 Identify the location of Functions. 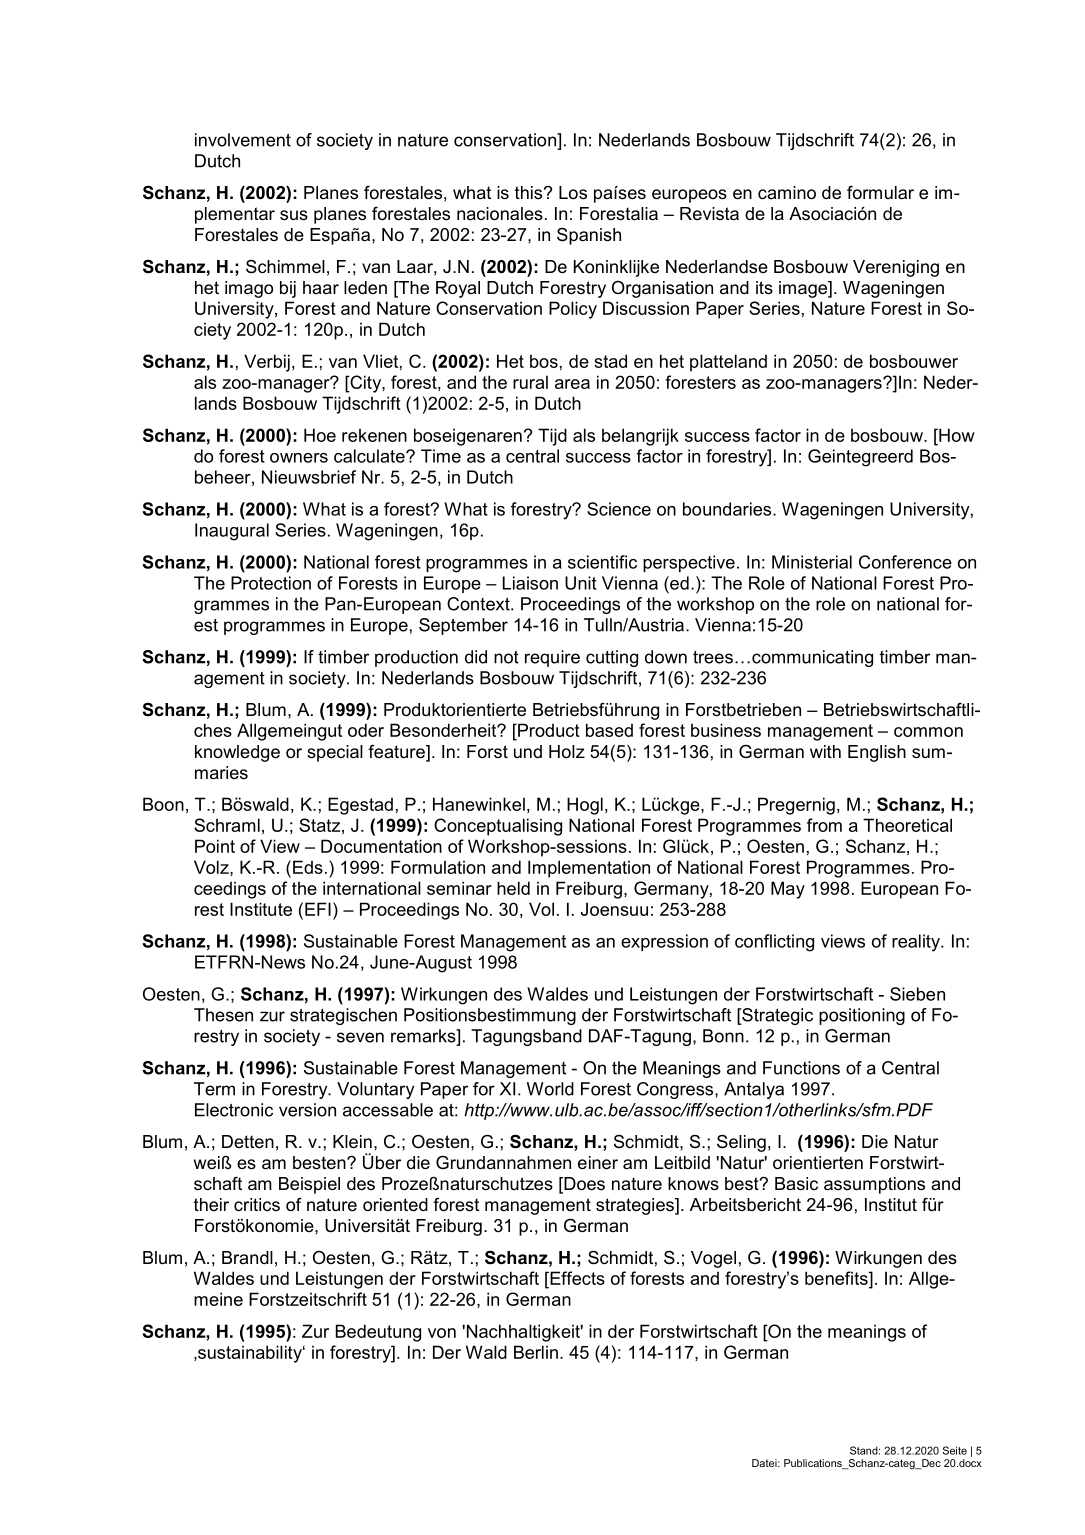
(801, 1068).
